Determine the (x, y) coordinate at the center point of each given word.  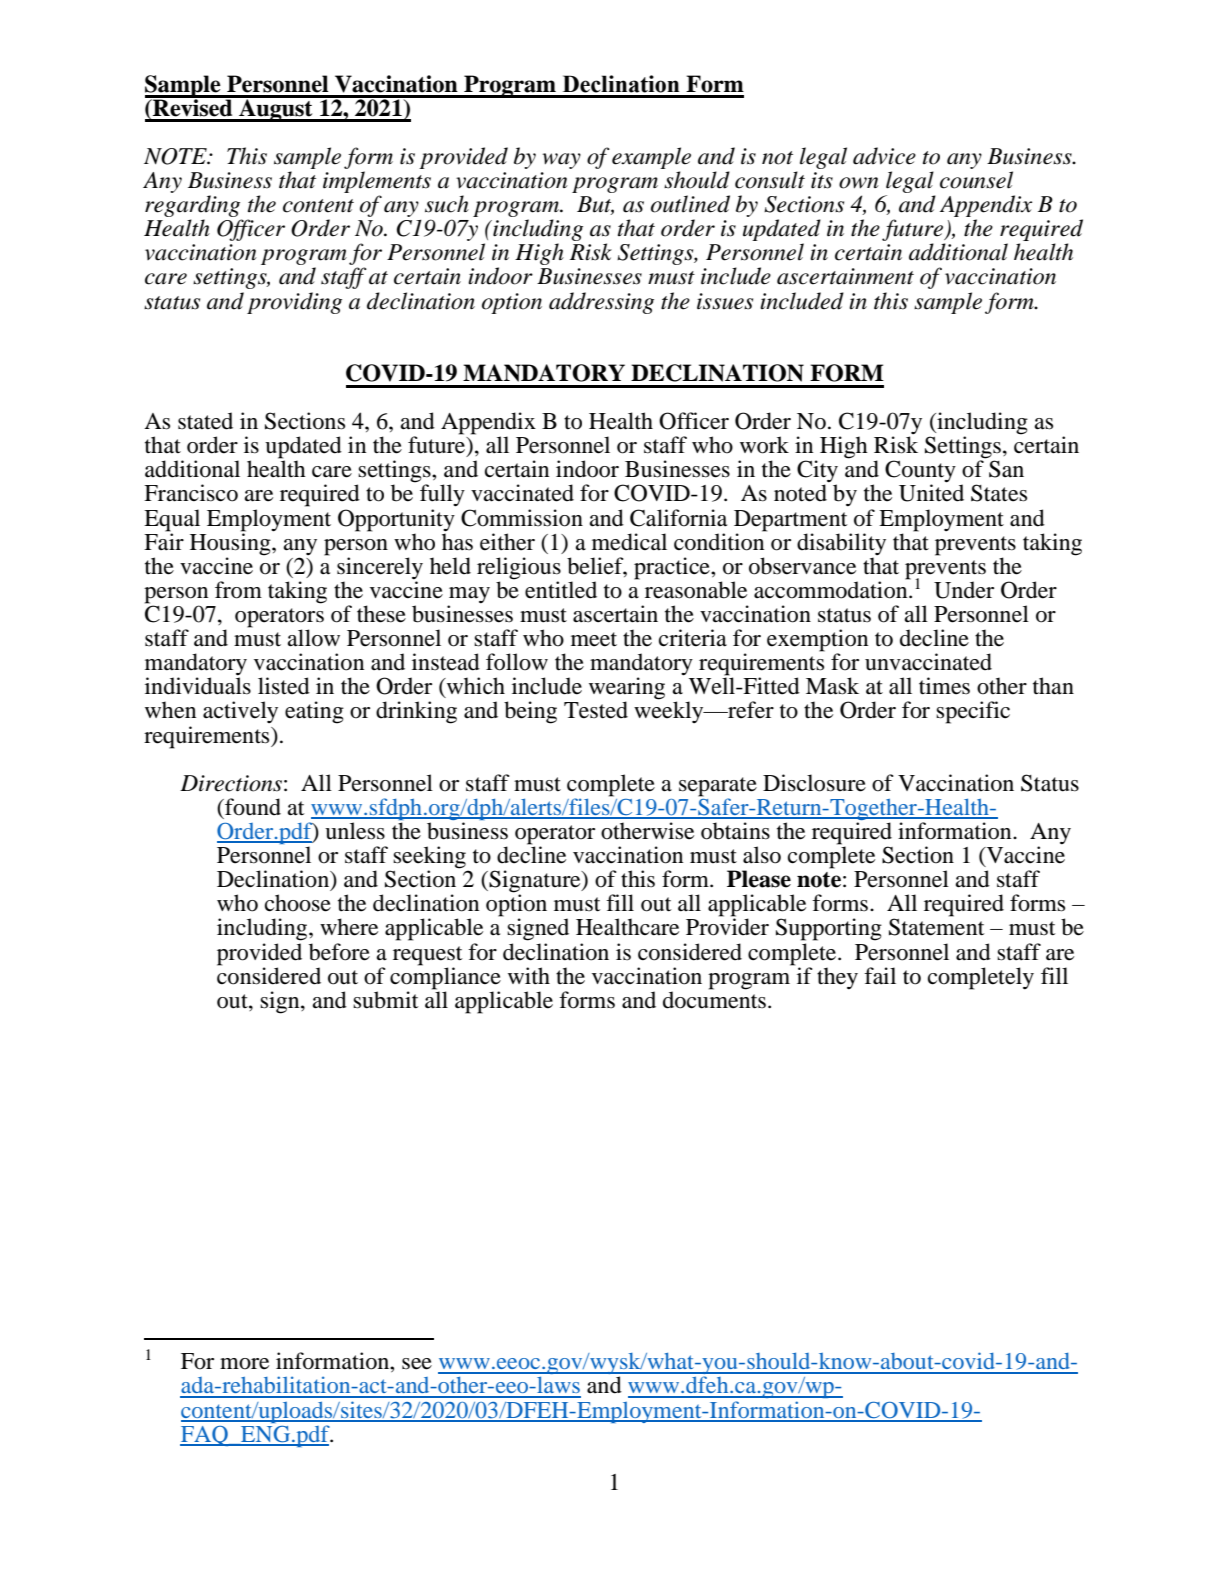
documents (714, 999)
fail (880, 976)
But (595, 205)
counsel (976, 180)
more (244, 1364)
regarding (193, 207)
